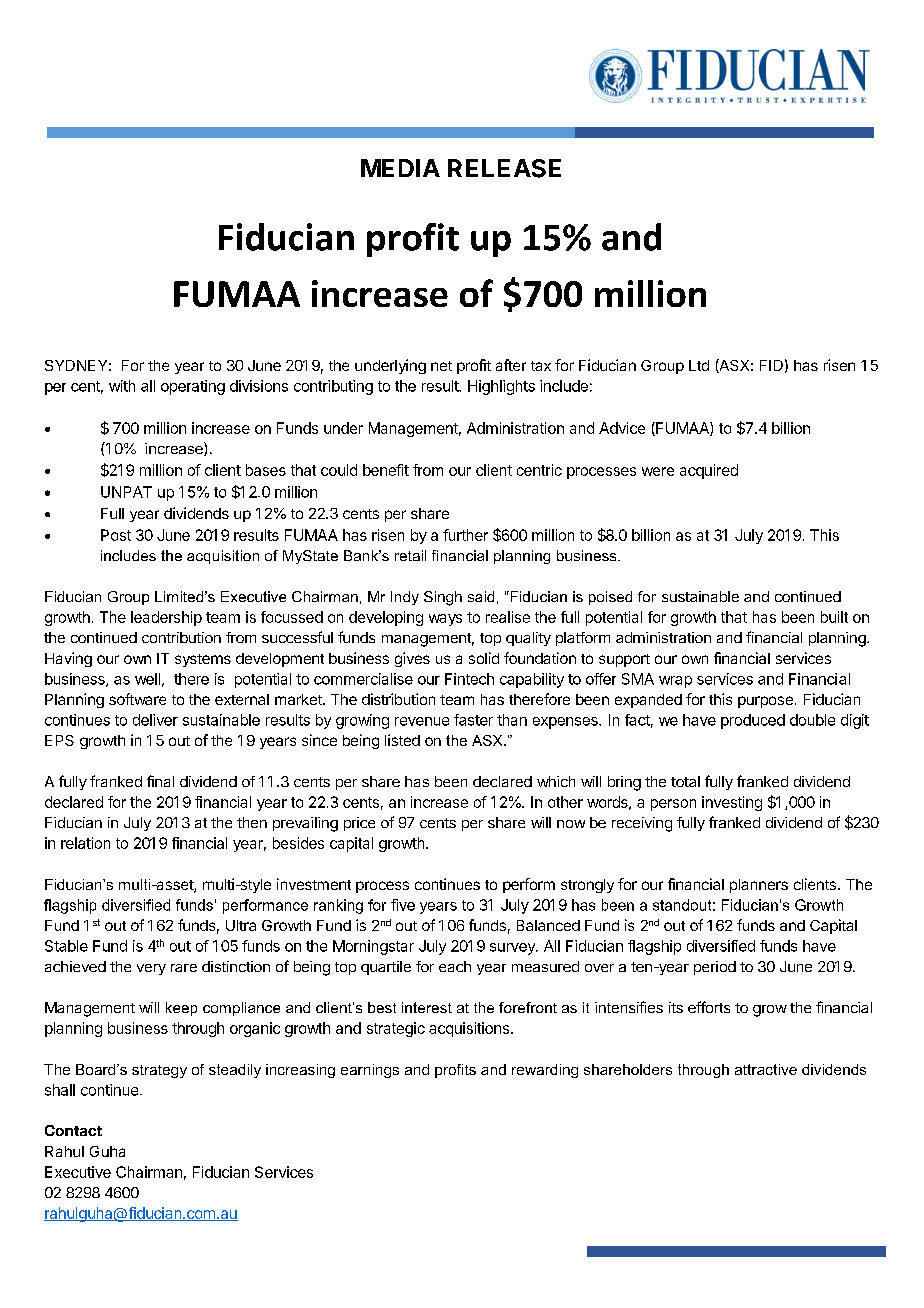  Describe the element at coordinates (753, 721) in the screenshot. I see `produced` at that location.
